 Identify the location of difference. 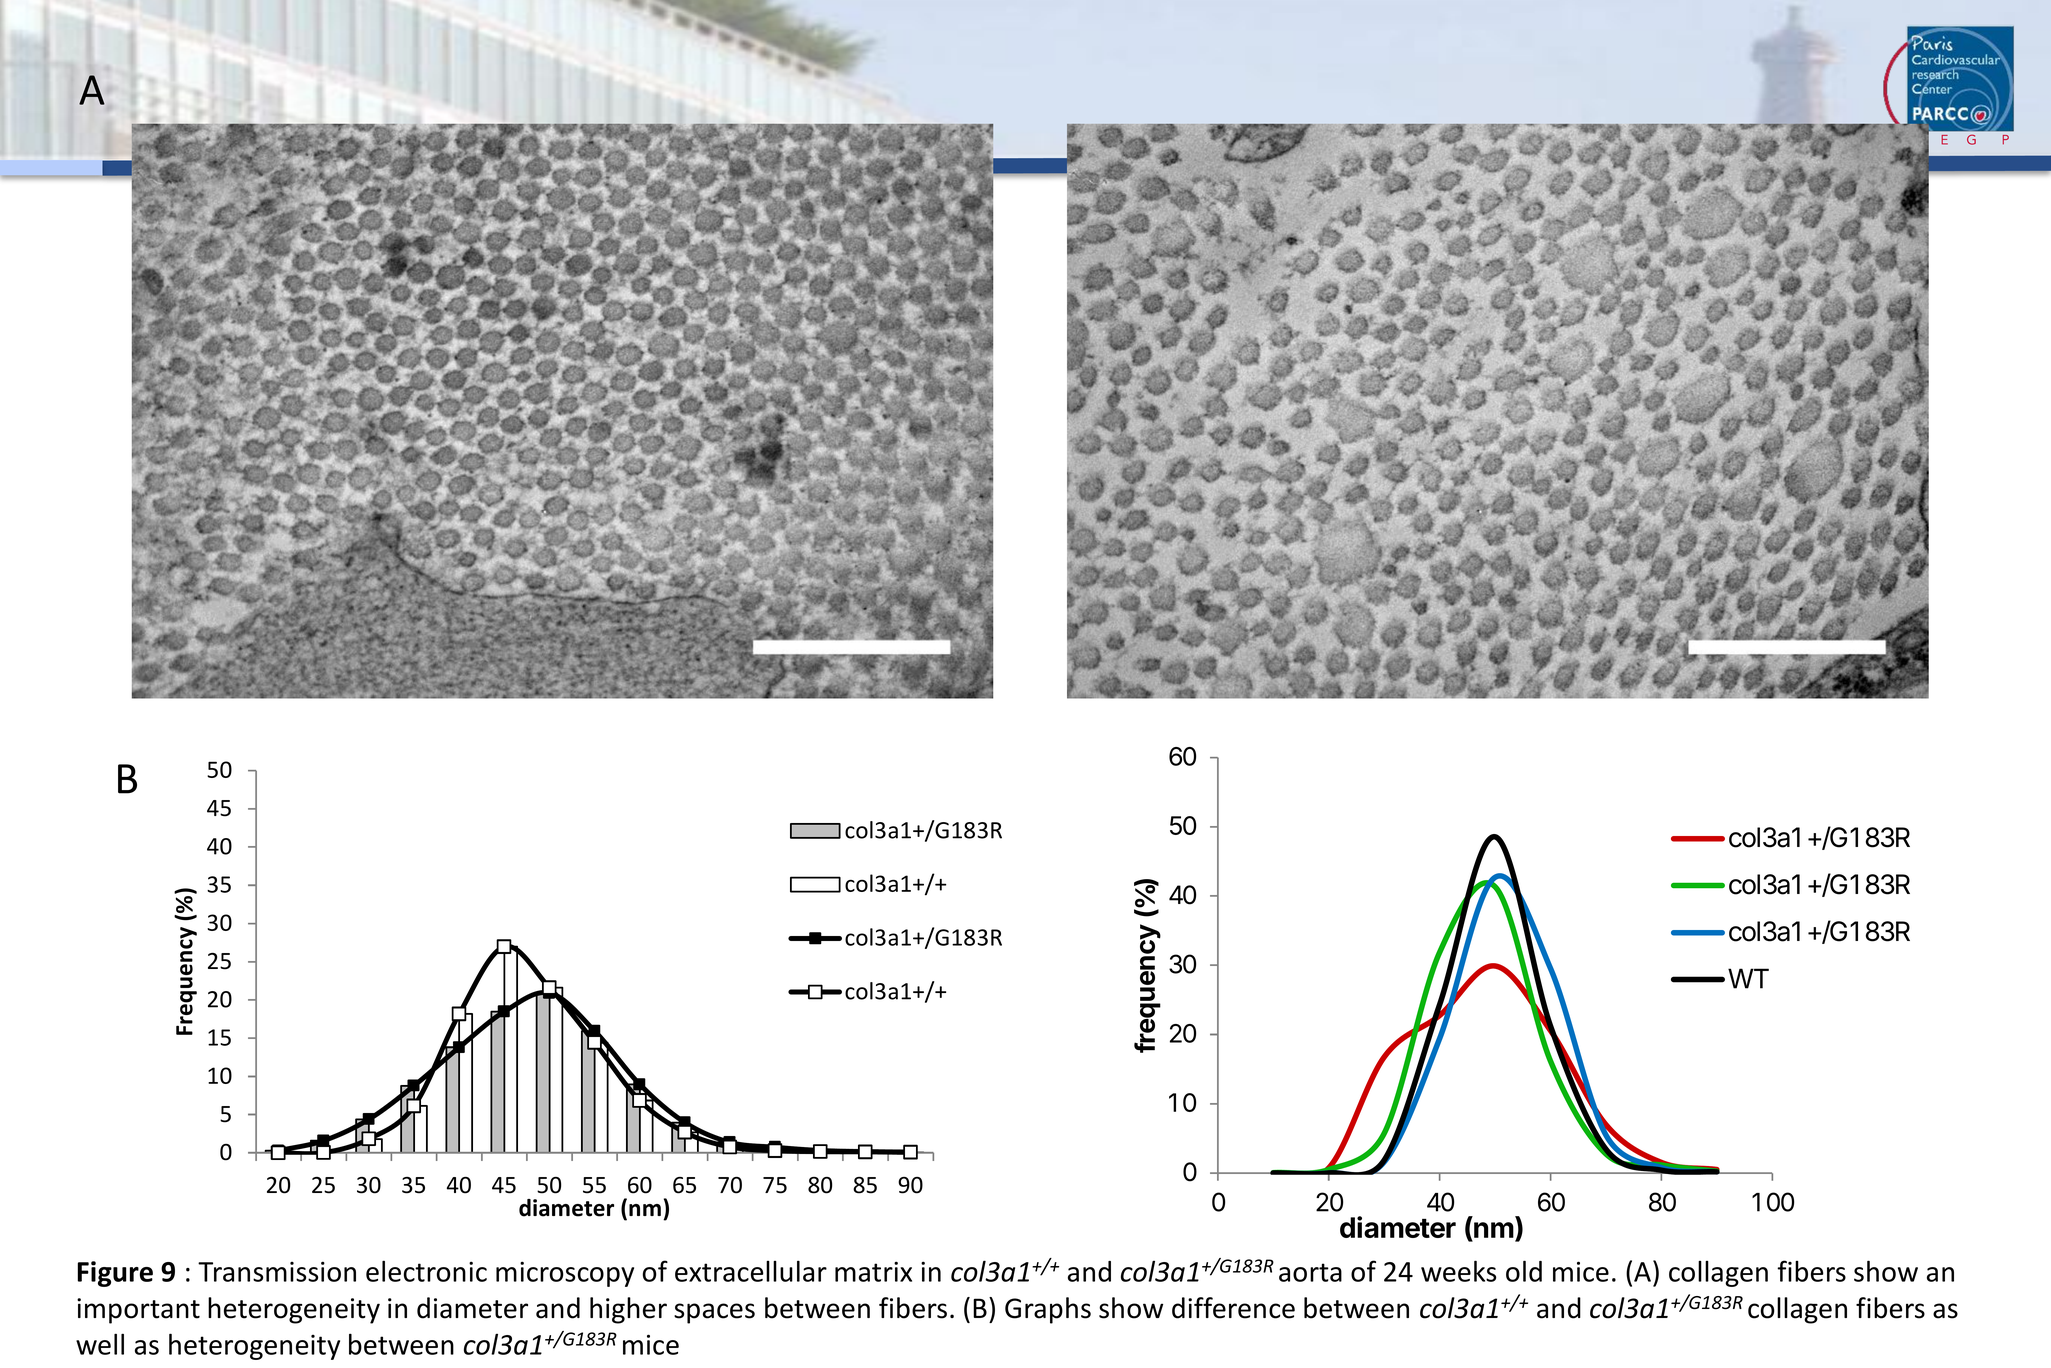
(1233, 1308).
